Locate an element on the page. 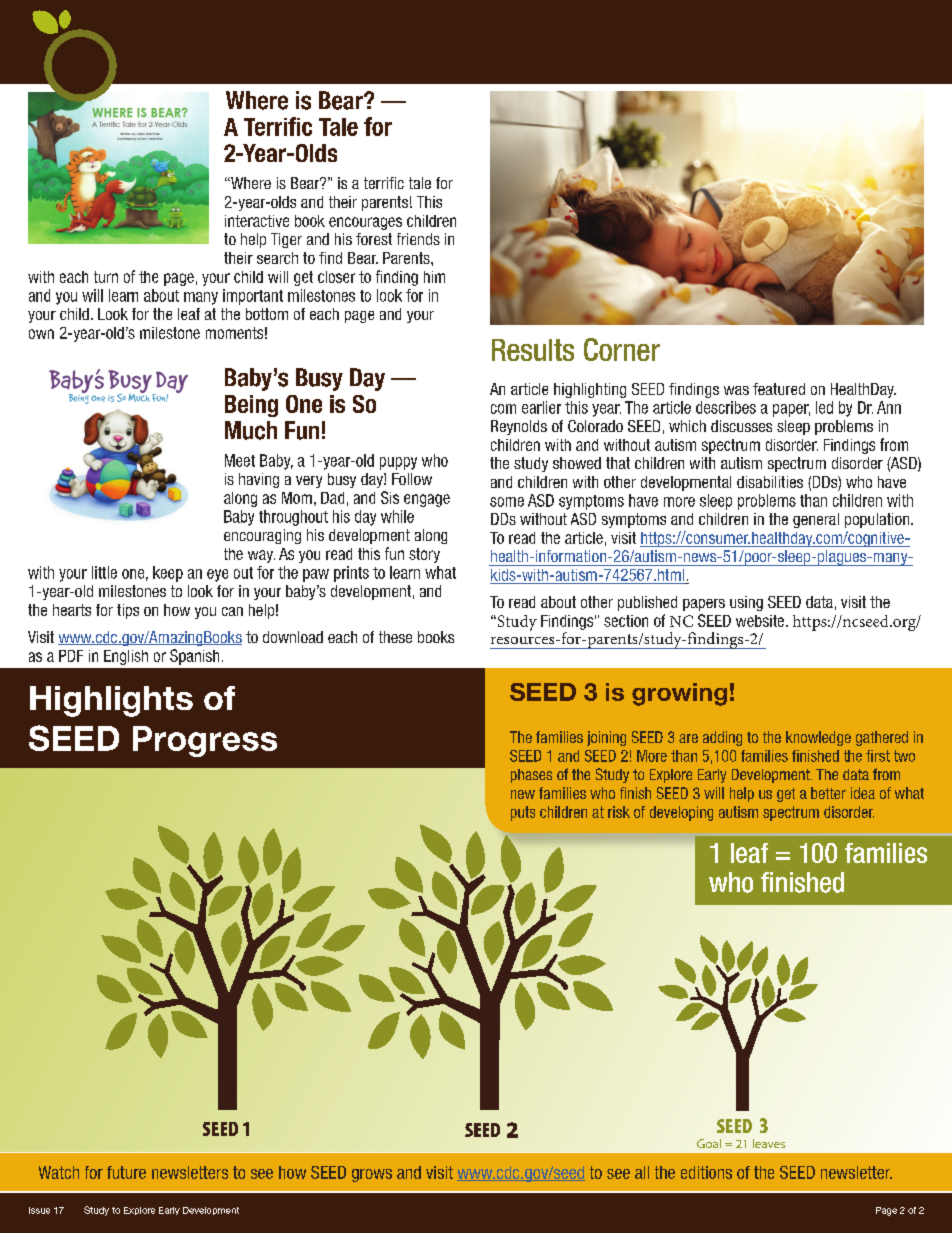  featured is located at coordinates (779, 389).
